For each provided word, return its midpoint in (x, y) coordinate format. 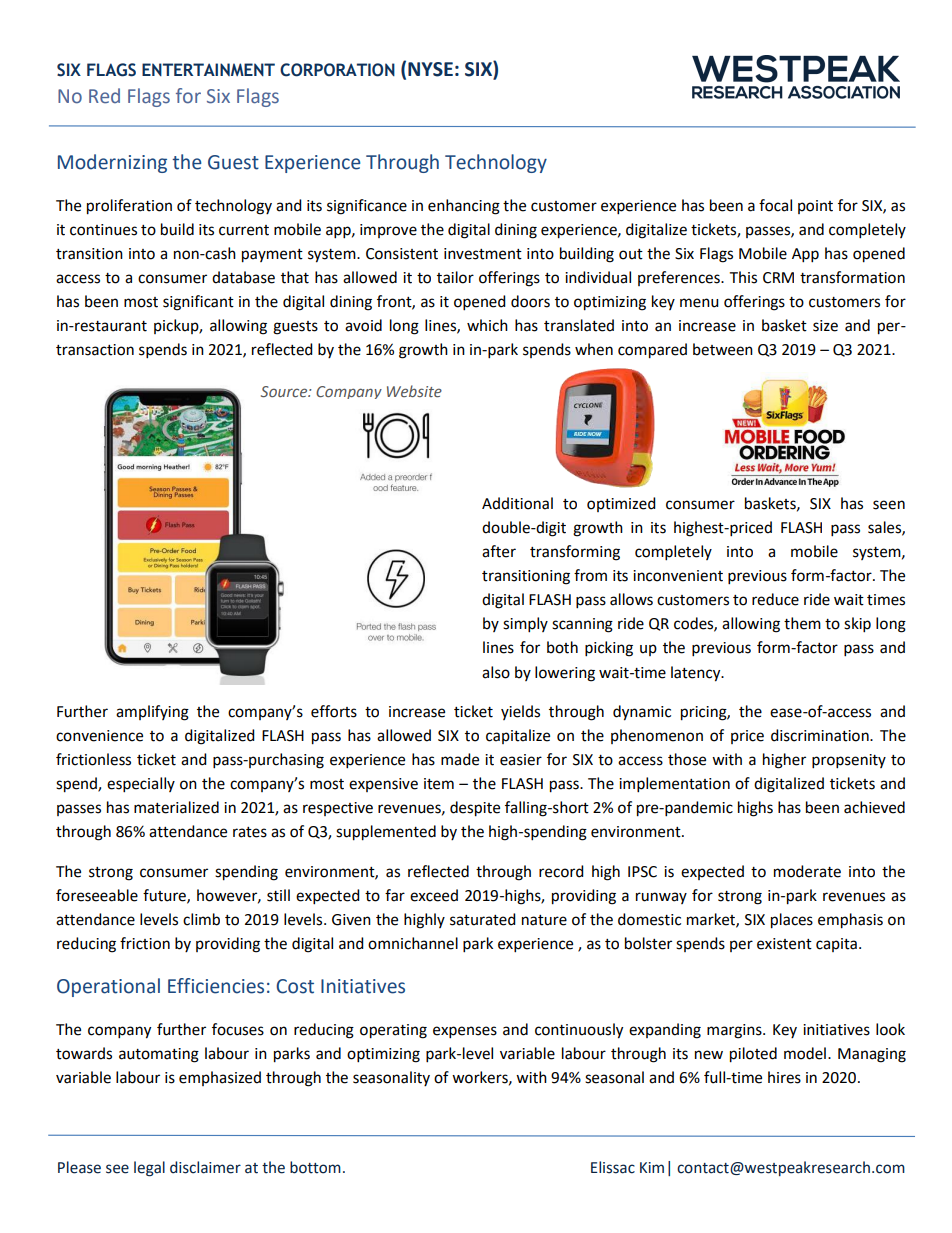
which (487, 325)
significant (198, 303)
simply (525, 625)
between (723, 349)
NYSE (430, 69)
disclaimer (205, 1167)
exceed (434, 895)
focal (775, 205)
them (802, 623)
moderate (807, 871)
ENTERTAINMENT (208, 69)
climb (201, 919)
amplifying (152, 713)
